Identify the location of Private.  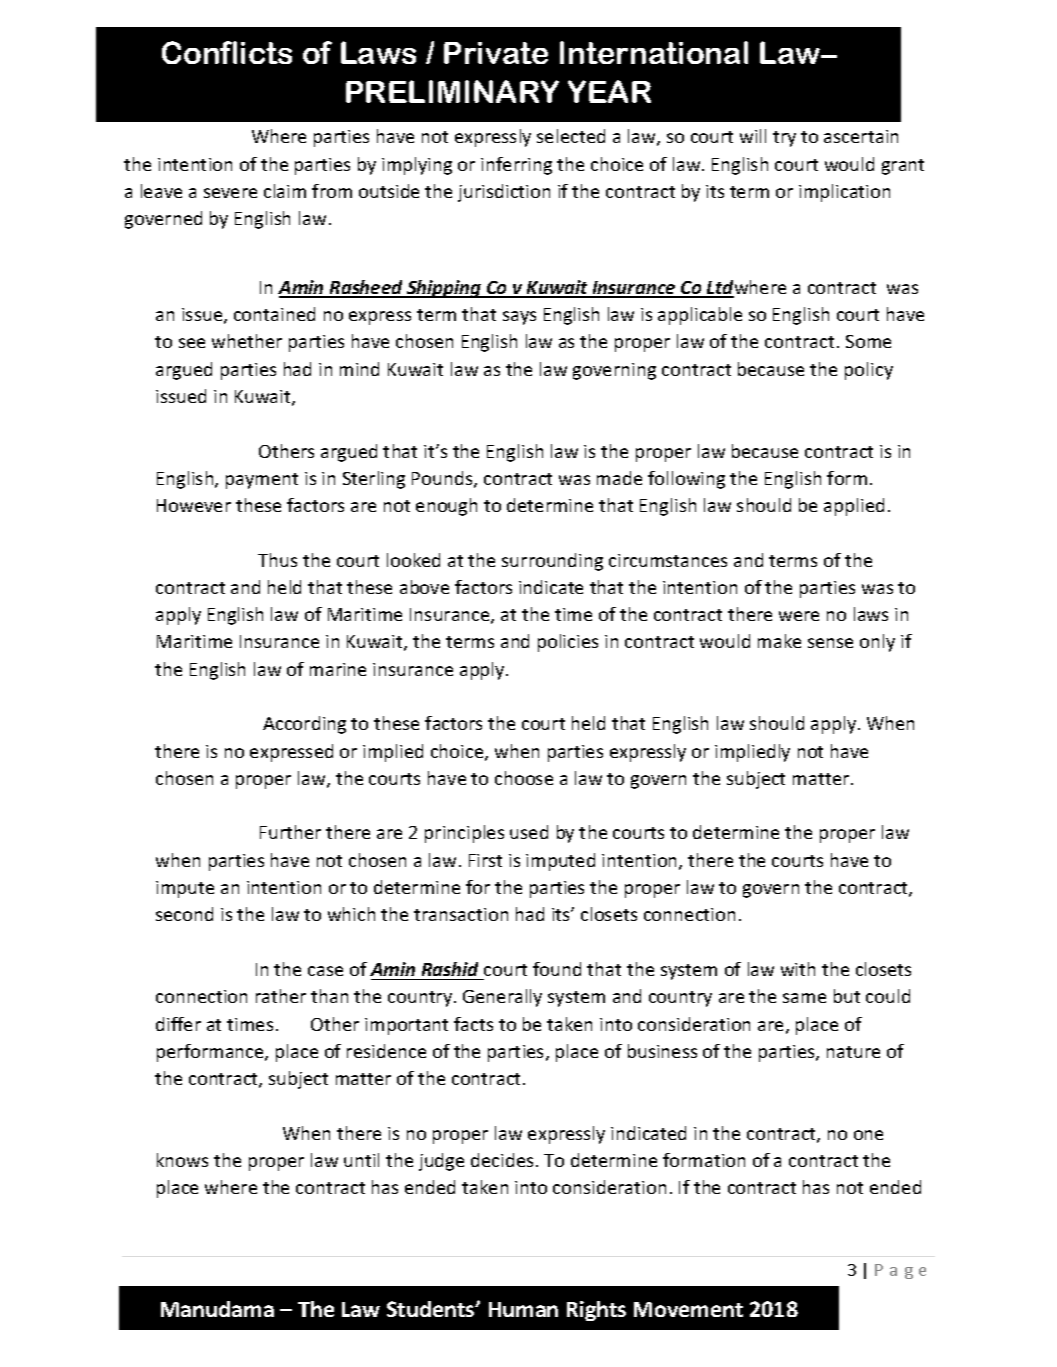
(496, 53).
